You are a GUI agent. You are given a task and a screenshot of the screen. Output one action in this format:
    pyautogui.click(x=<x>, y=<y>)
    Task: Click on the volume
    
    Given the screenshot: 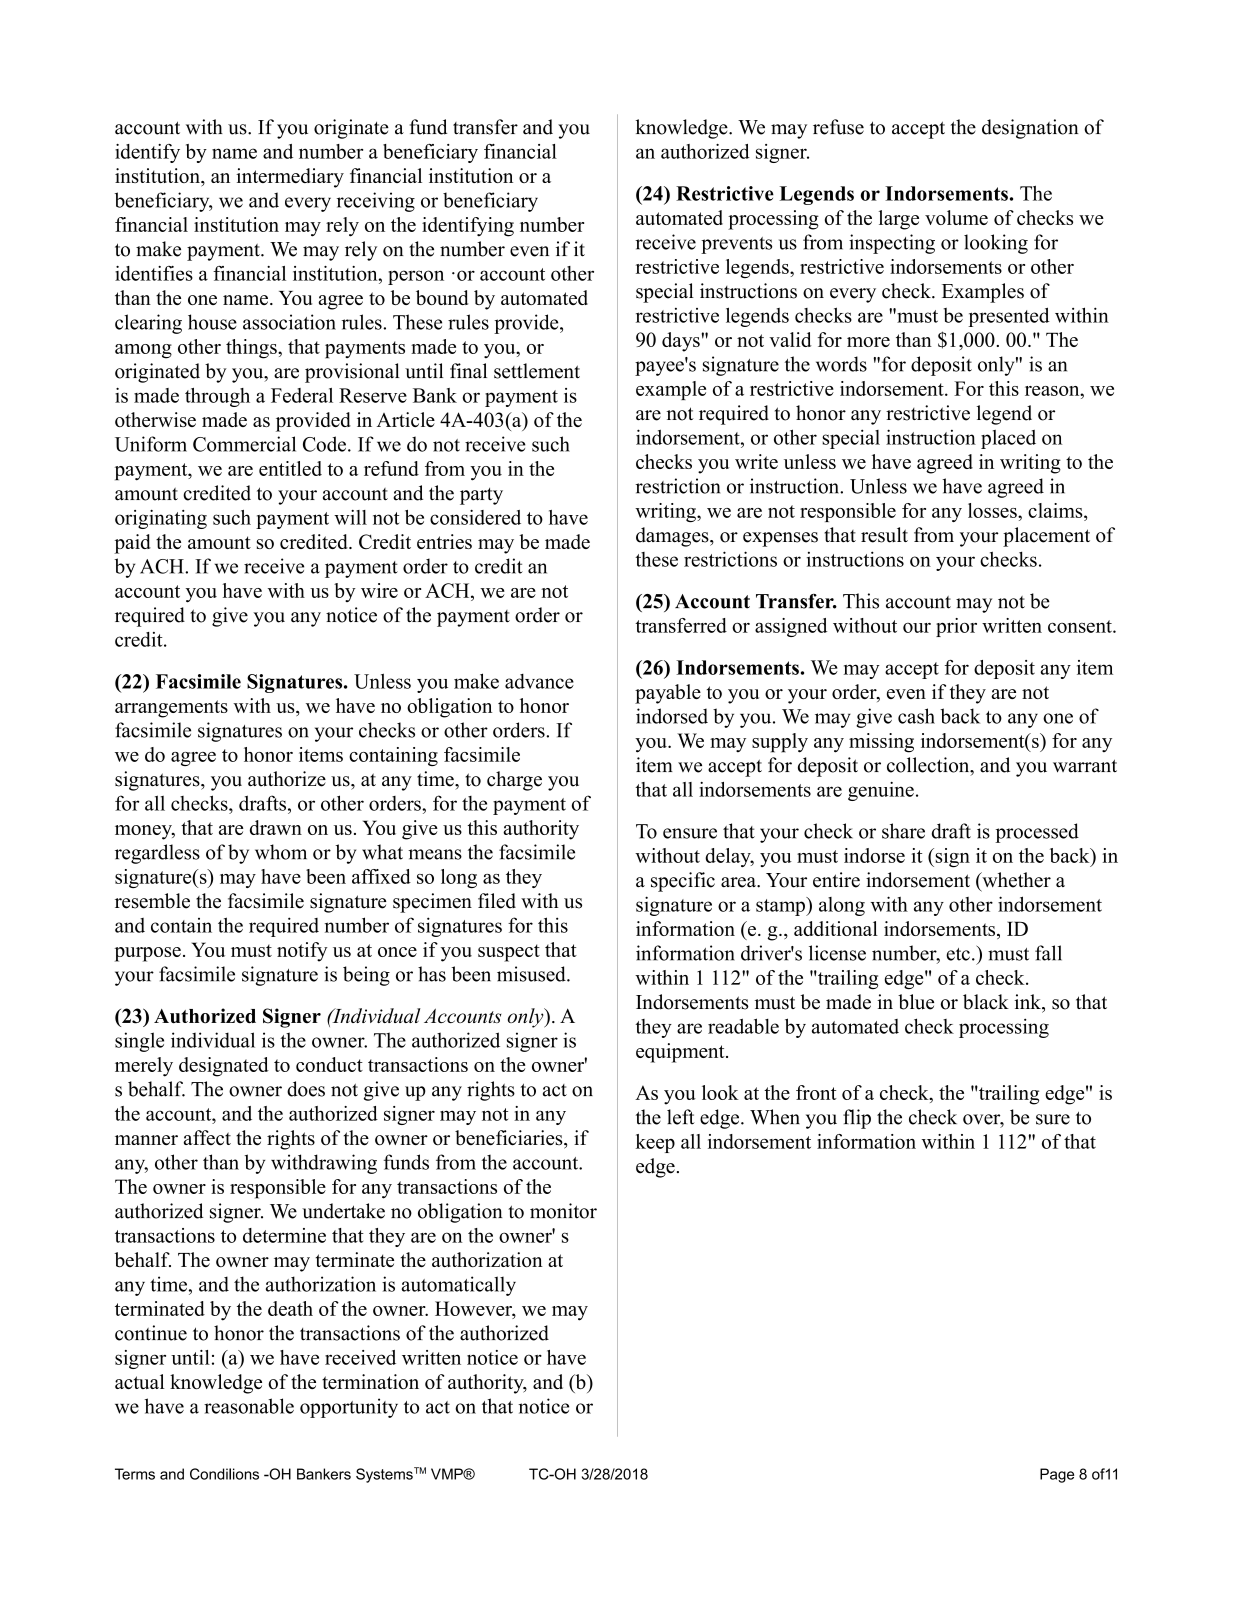 What is the action you would take?
    pyautogui.click(x=956, y=217)
